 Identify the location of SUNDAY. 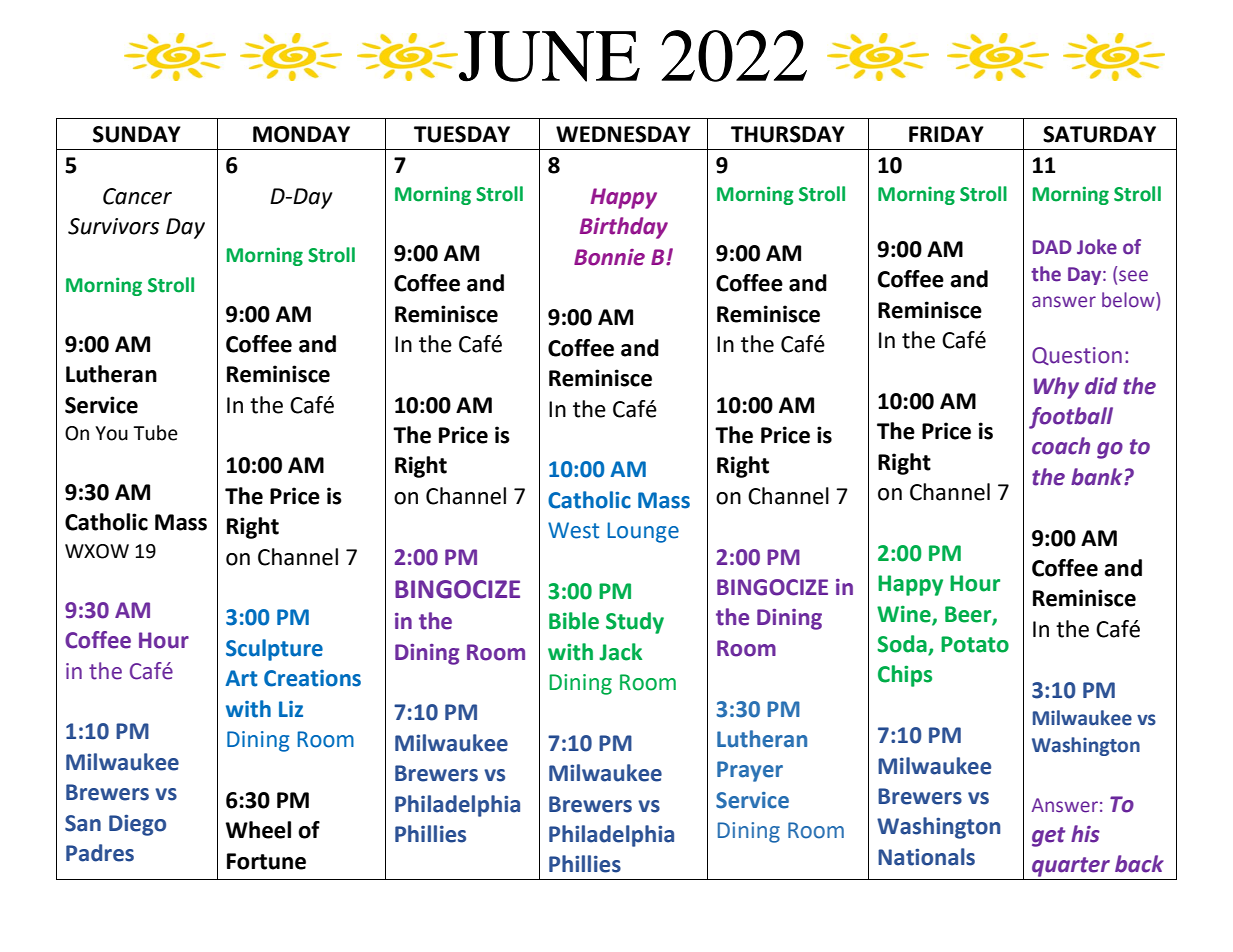
(137, 134).
